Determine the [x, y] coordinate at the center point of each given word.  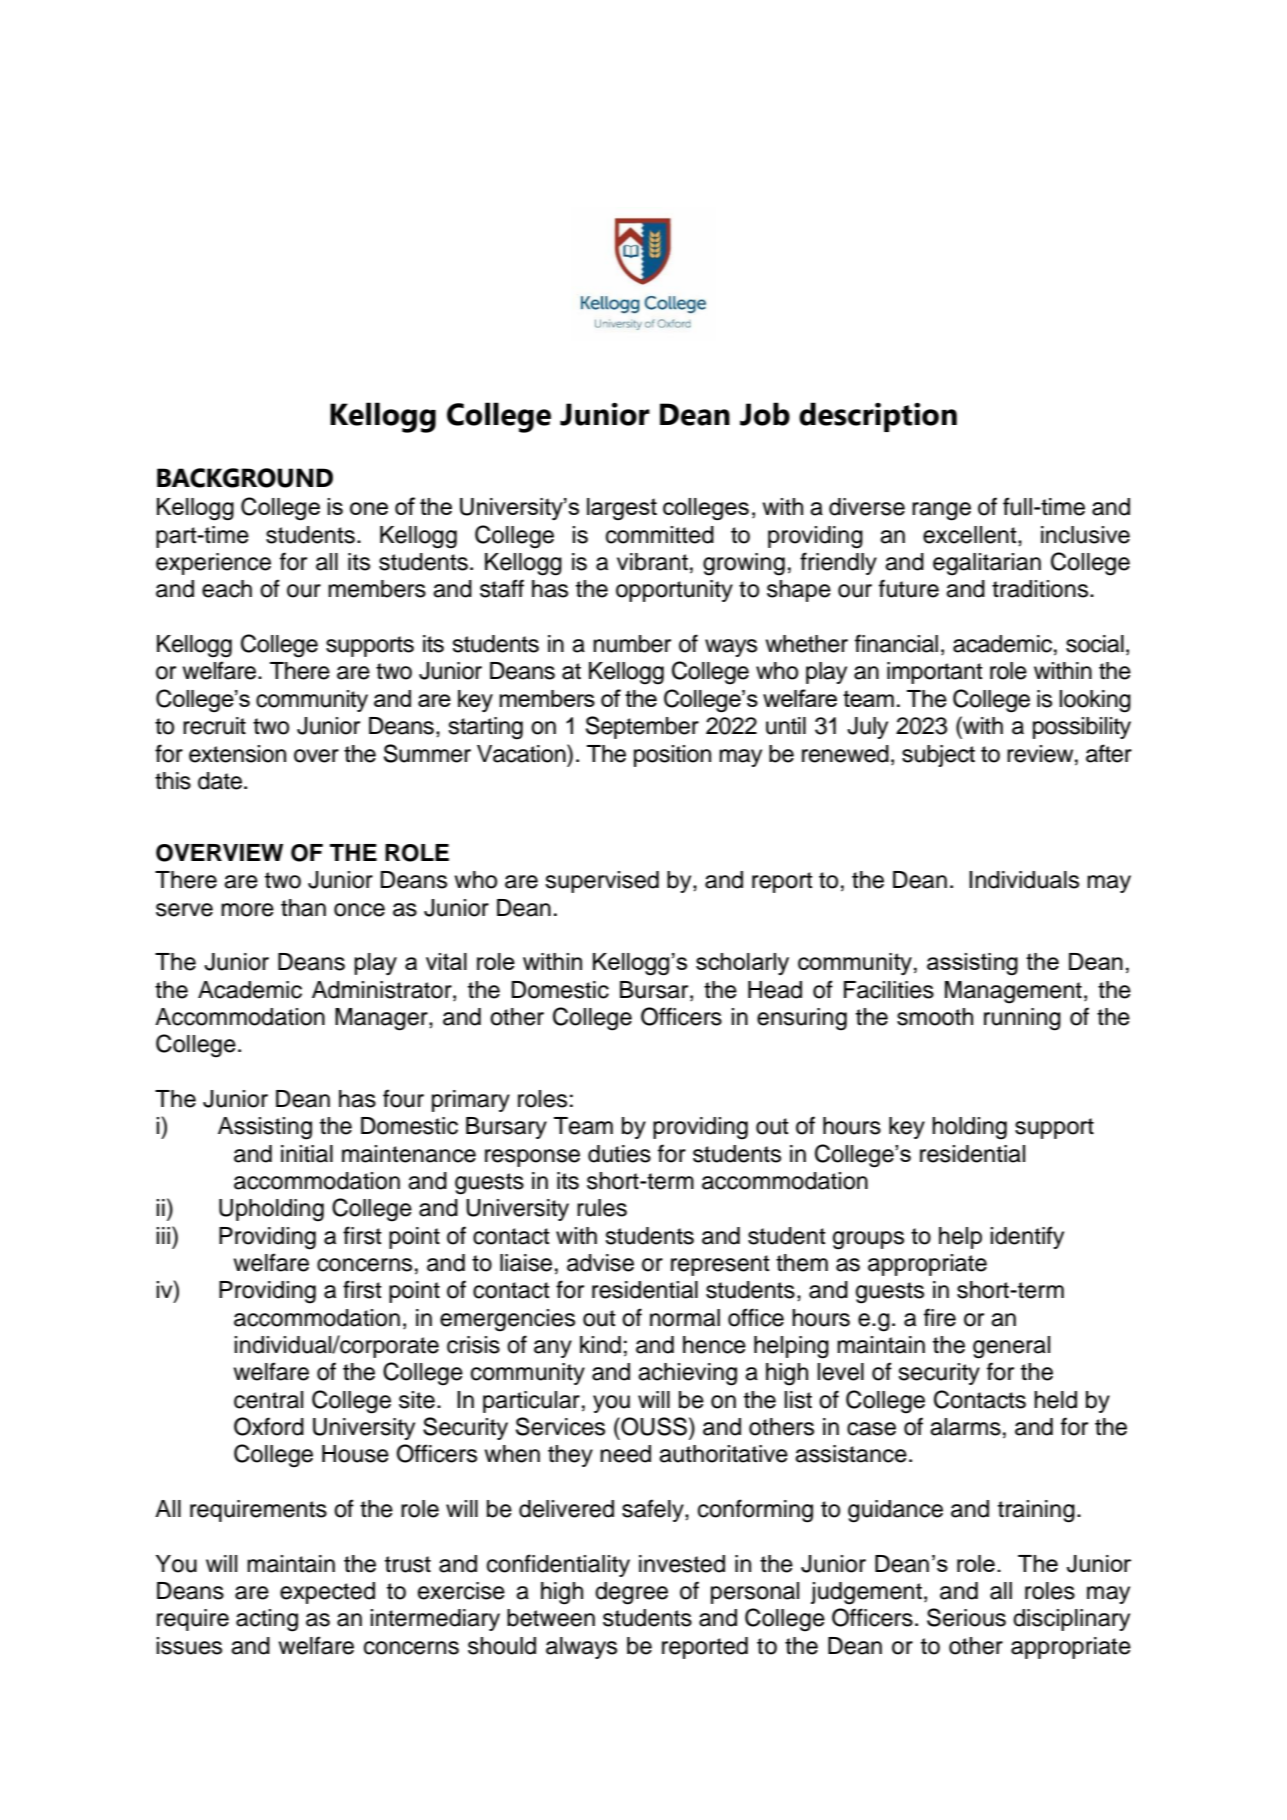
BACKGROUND [245, 478]
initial [307, 1154]
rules [602, 1208]
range [941, 511]
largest [622, 509]
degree [631, 1593]
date [220, 781]
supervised [602, 882]
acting [267, 1620]
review [1041, 754]
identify [1027, 1237]
